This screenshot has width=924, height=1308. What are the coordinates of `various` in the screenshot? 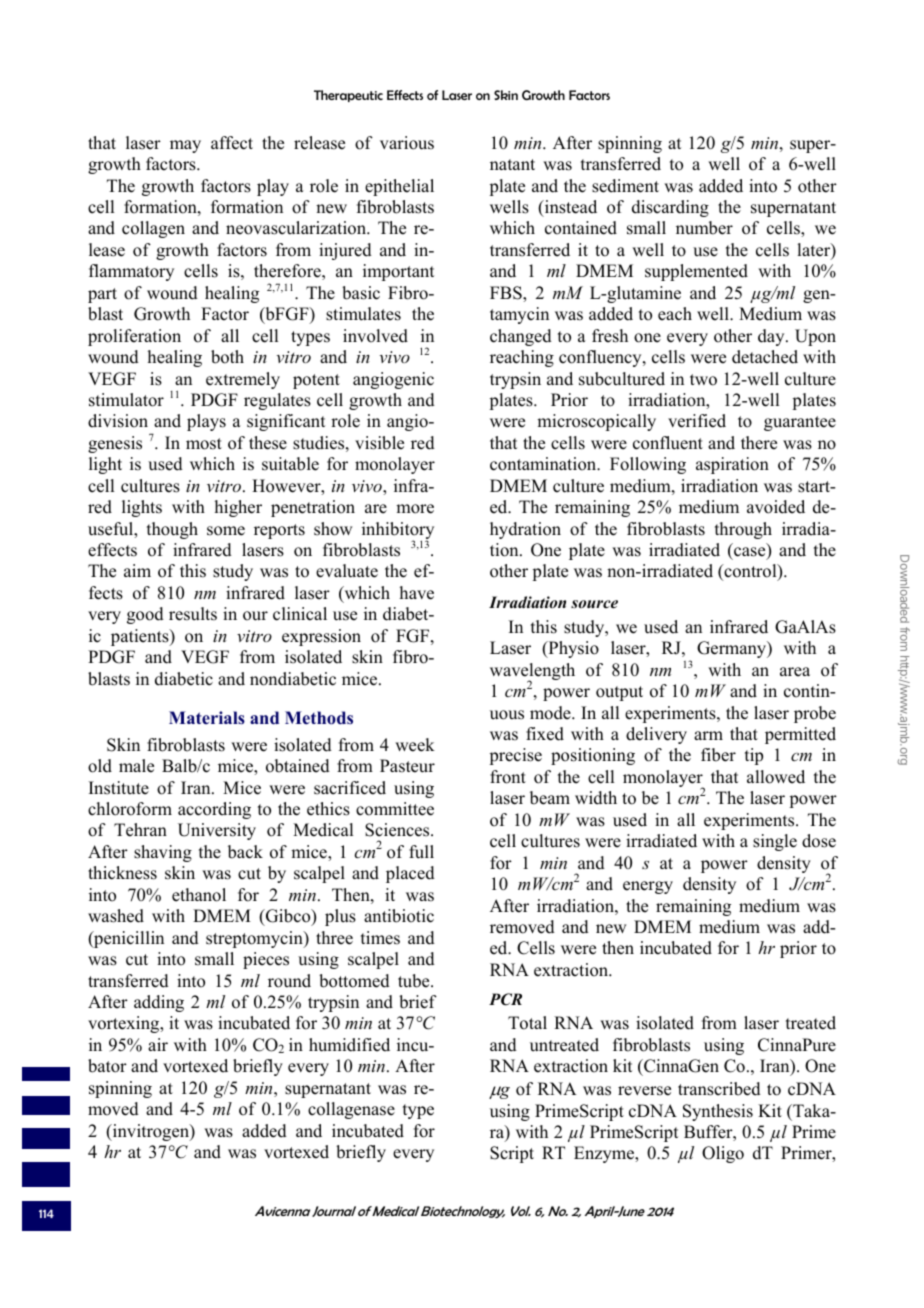 It's located at (407, 143).
